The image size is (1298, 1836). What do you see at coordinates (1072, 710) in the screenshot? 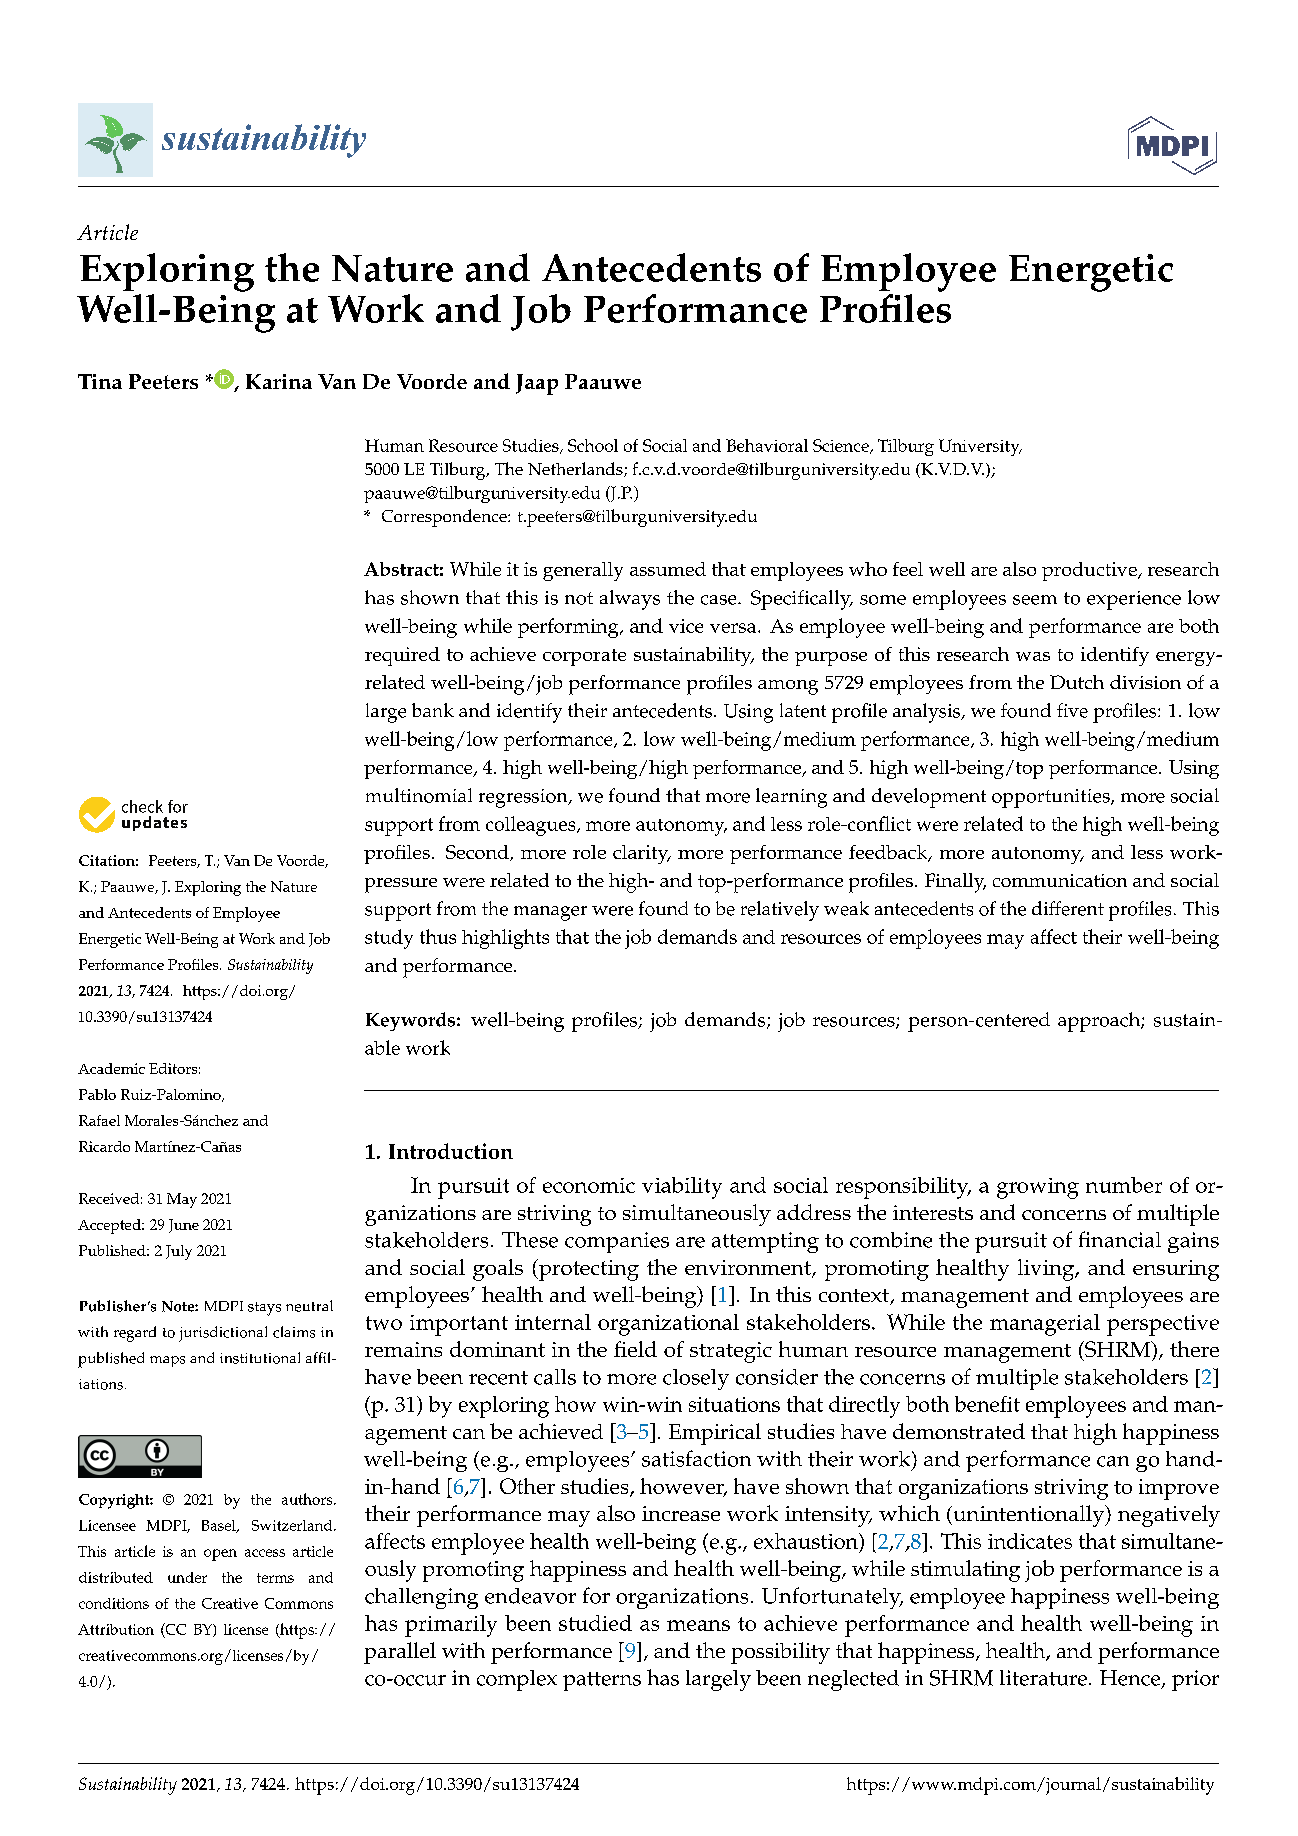
I see `five` at bounding box center [1072, 710].
